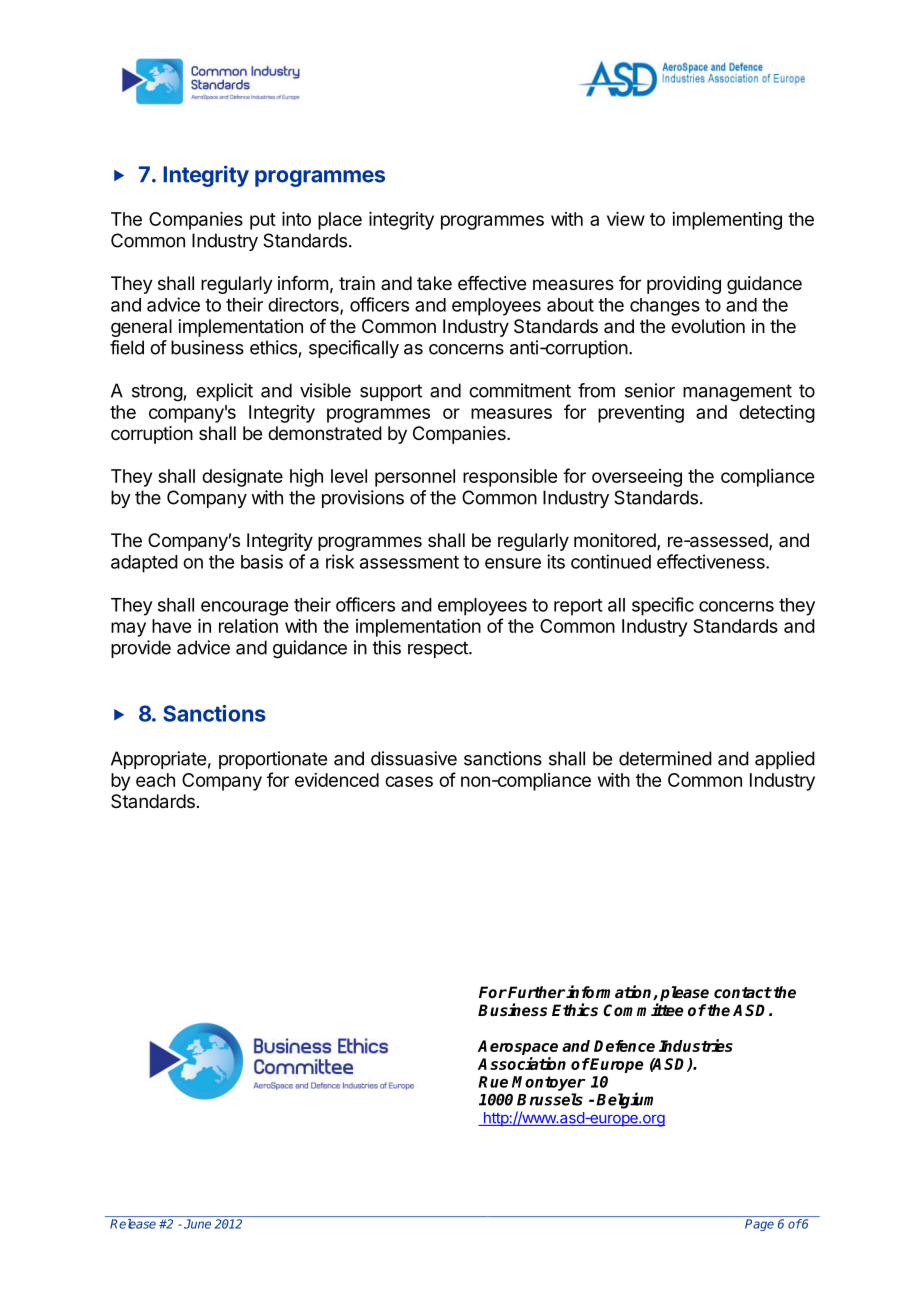 The height and width of the screenshot is (1308, 924). Describe the element at coordinates (616, 541) in the screenshot. I see `monitored` at that location.
